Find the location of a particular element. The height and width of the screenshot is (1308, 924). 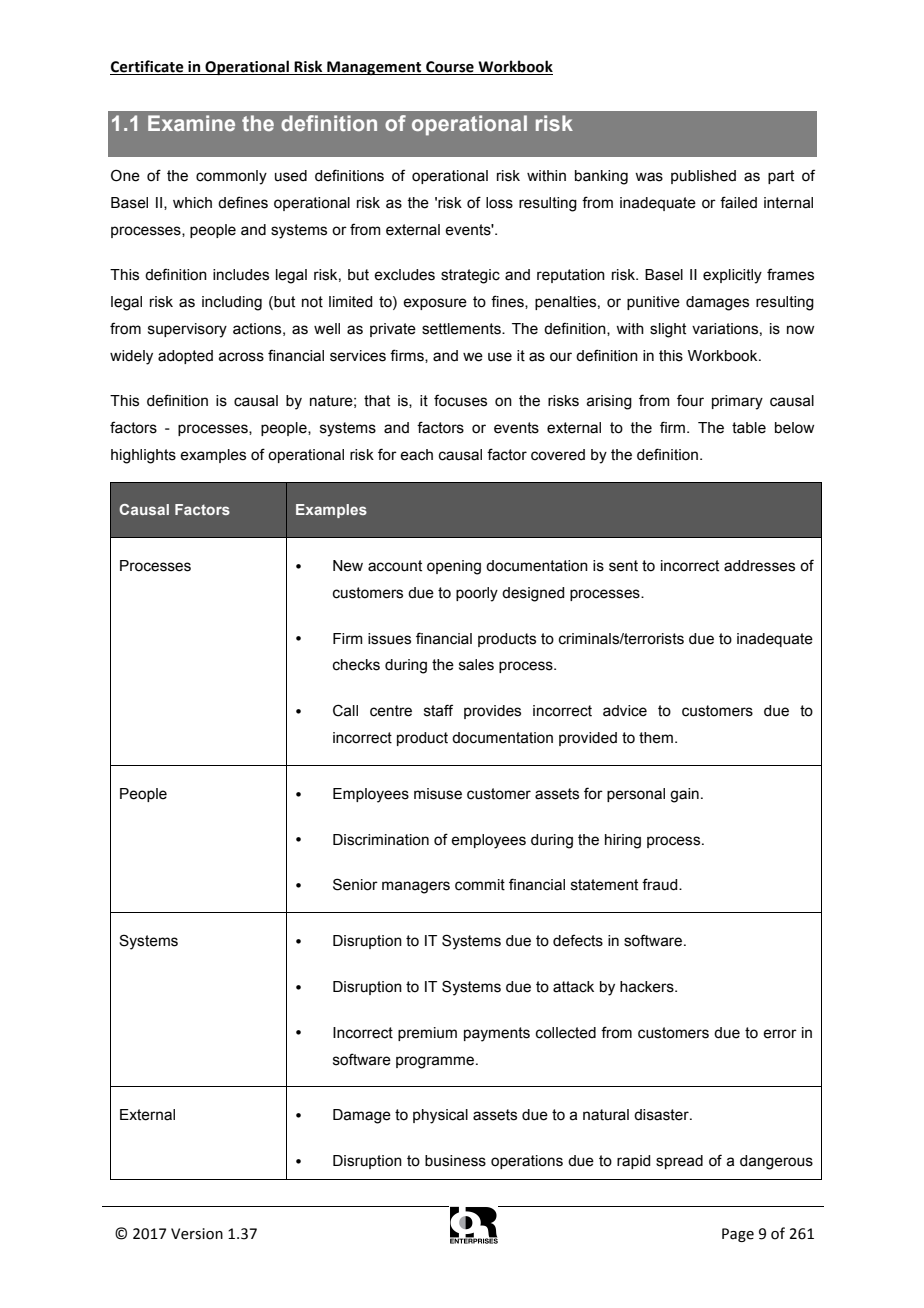

published is located at coordinates (703, 177).
